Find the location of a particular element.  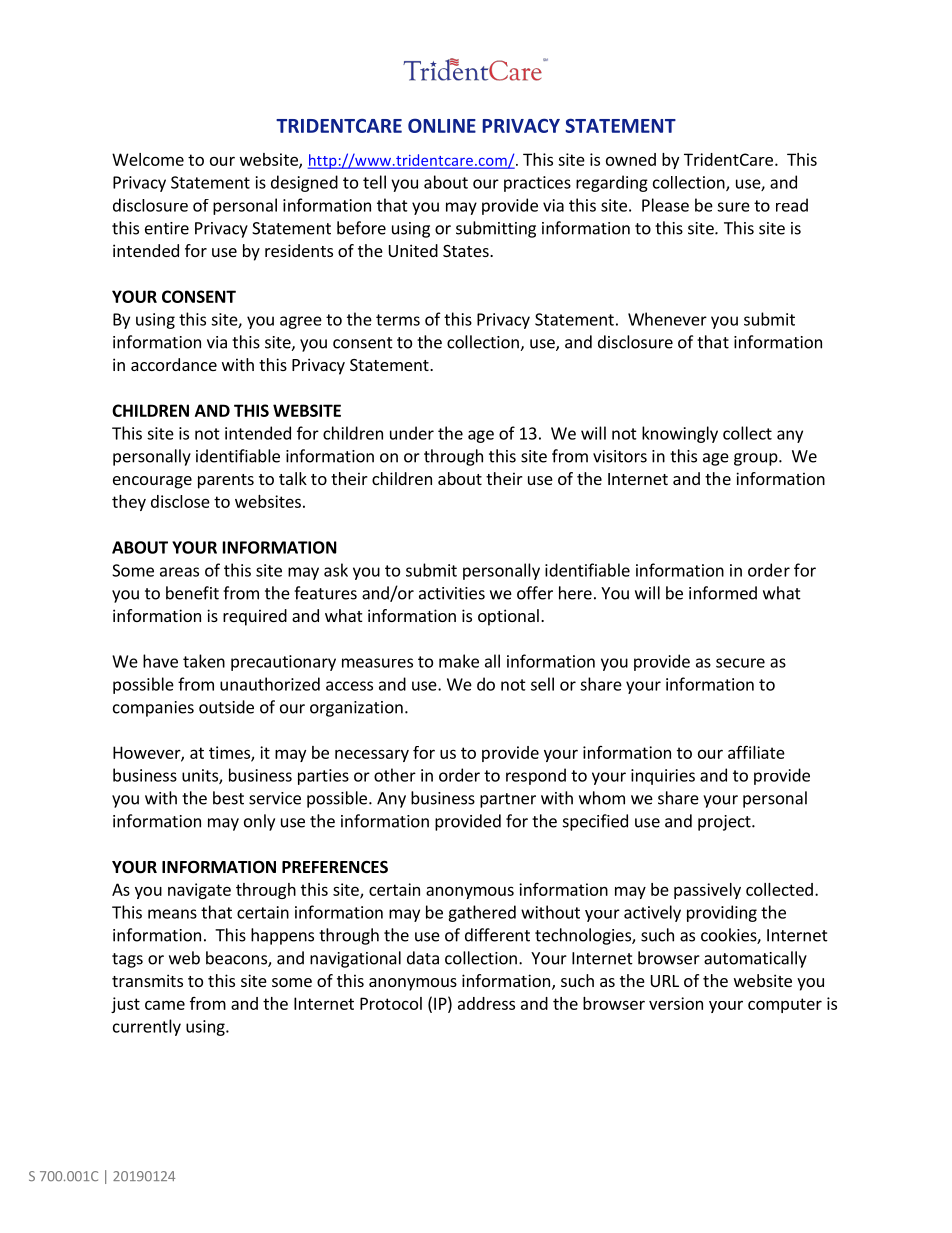

informed is located at coordinates (723, 593).
